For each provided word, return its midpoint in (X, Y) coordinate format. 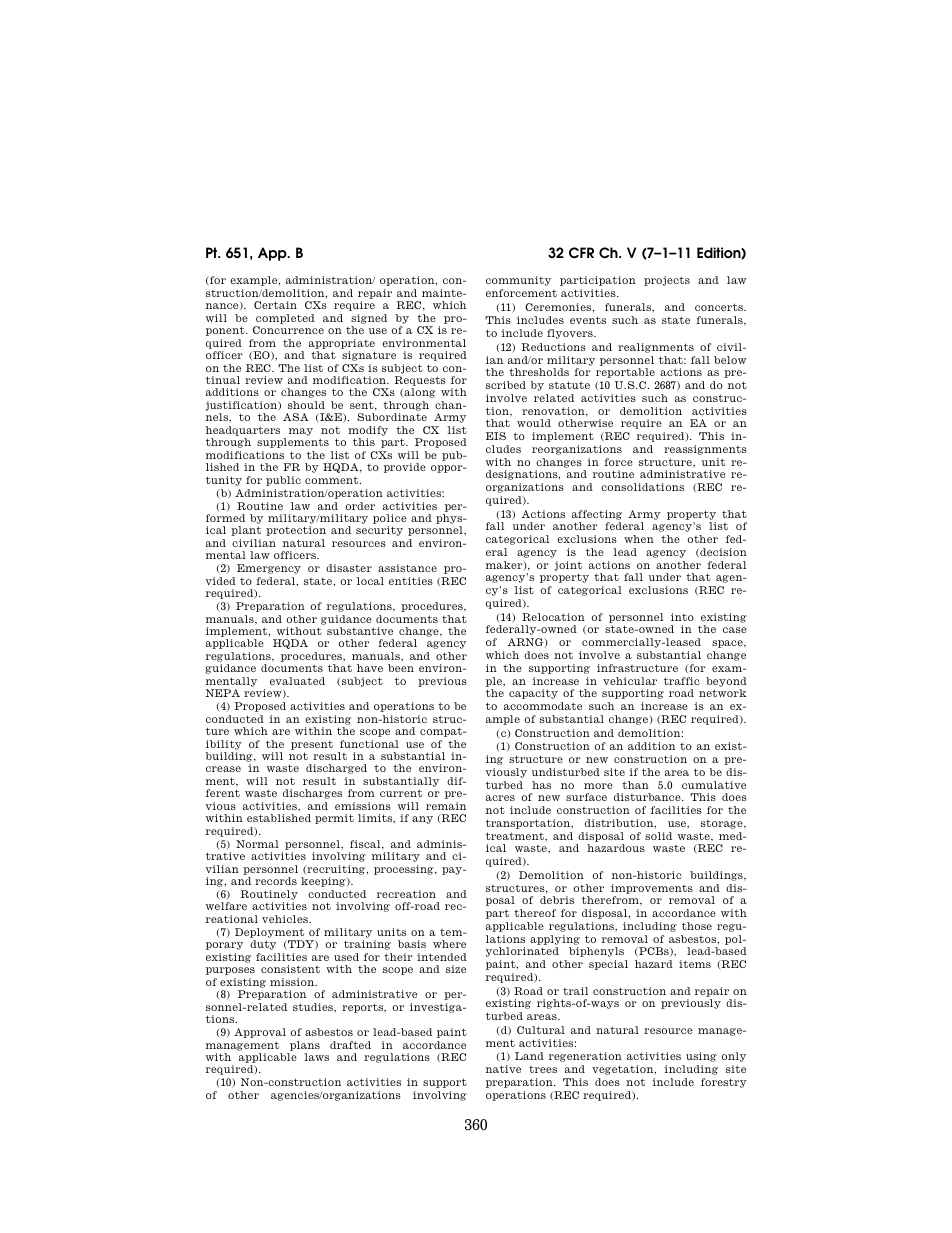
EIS (496, 436)
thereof (535, 913)
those (697, 926)
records (276, 881)
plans (305, 1046)
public (283, 481)
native (503, 1069)
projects (667, 281)
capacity (533, 694)
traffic (682, 681)
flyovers (571, 334)
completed (285, 319)
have (370, 668)
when (639, 539)
